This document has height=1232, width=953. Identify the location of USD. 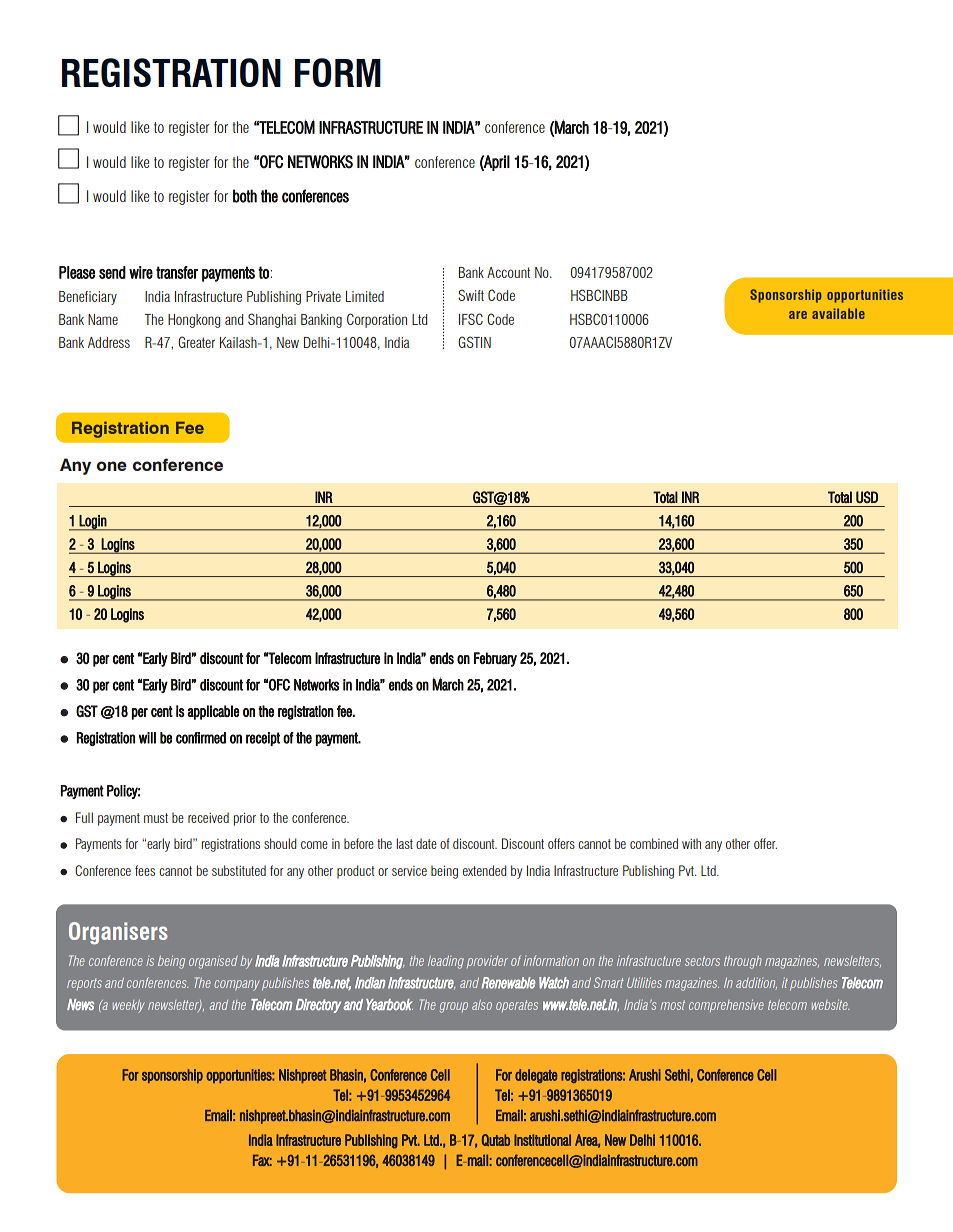
(867, 497).
